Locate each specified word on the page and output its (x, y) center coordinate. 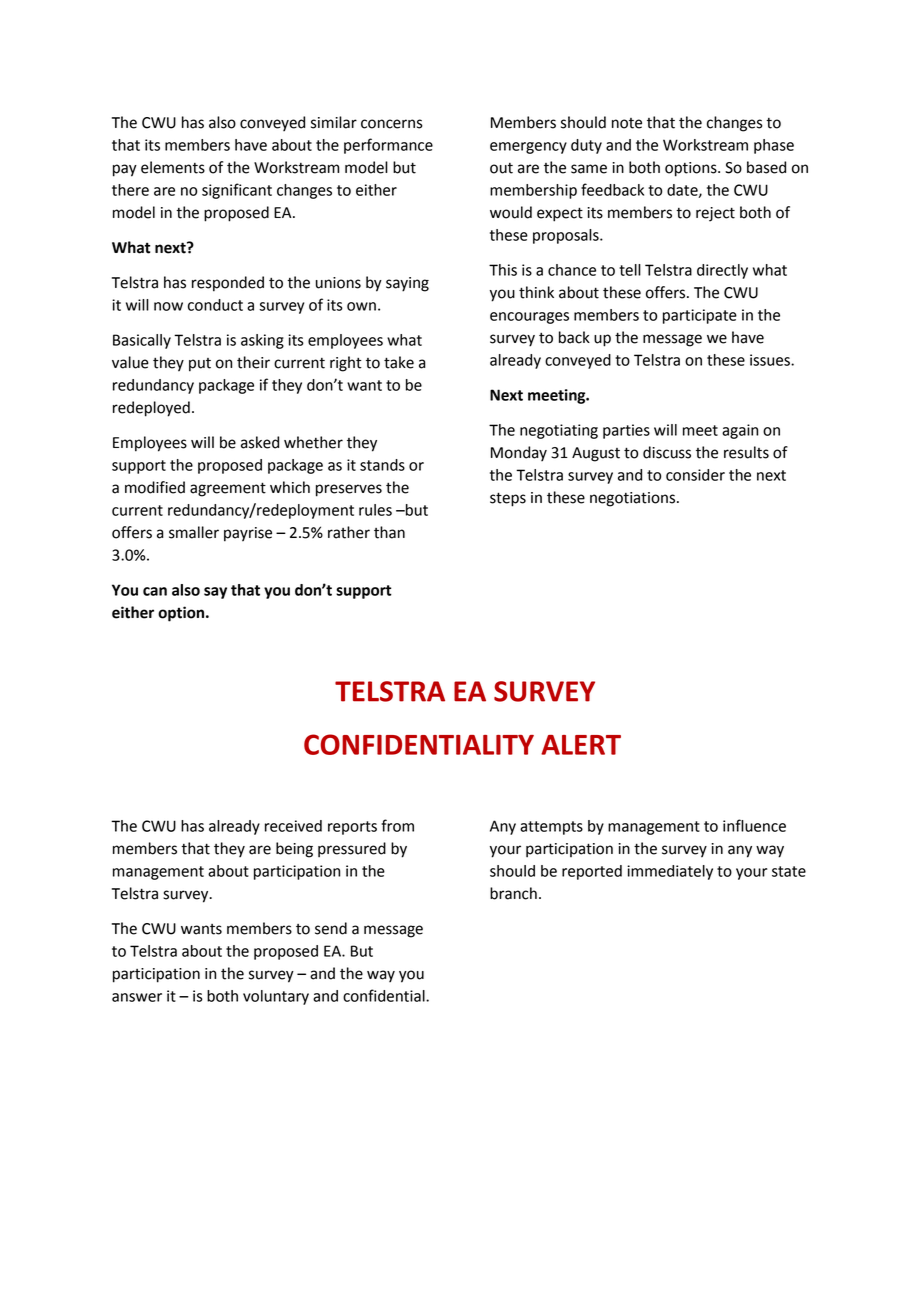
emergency (528, 148)
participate (700, 316)
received (293, 826)
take (399, 362)
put (200, 365)
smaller (194, 532)
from (397, 825)
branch (513, 893)
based (766, 167)
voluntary (276, 997)
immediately (670, 872)
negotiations (634, 499)
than (389, 532)
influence (754, 825)
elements (173, 167)
